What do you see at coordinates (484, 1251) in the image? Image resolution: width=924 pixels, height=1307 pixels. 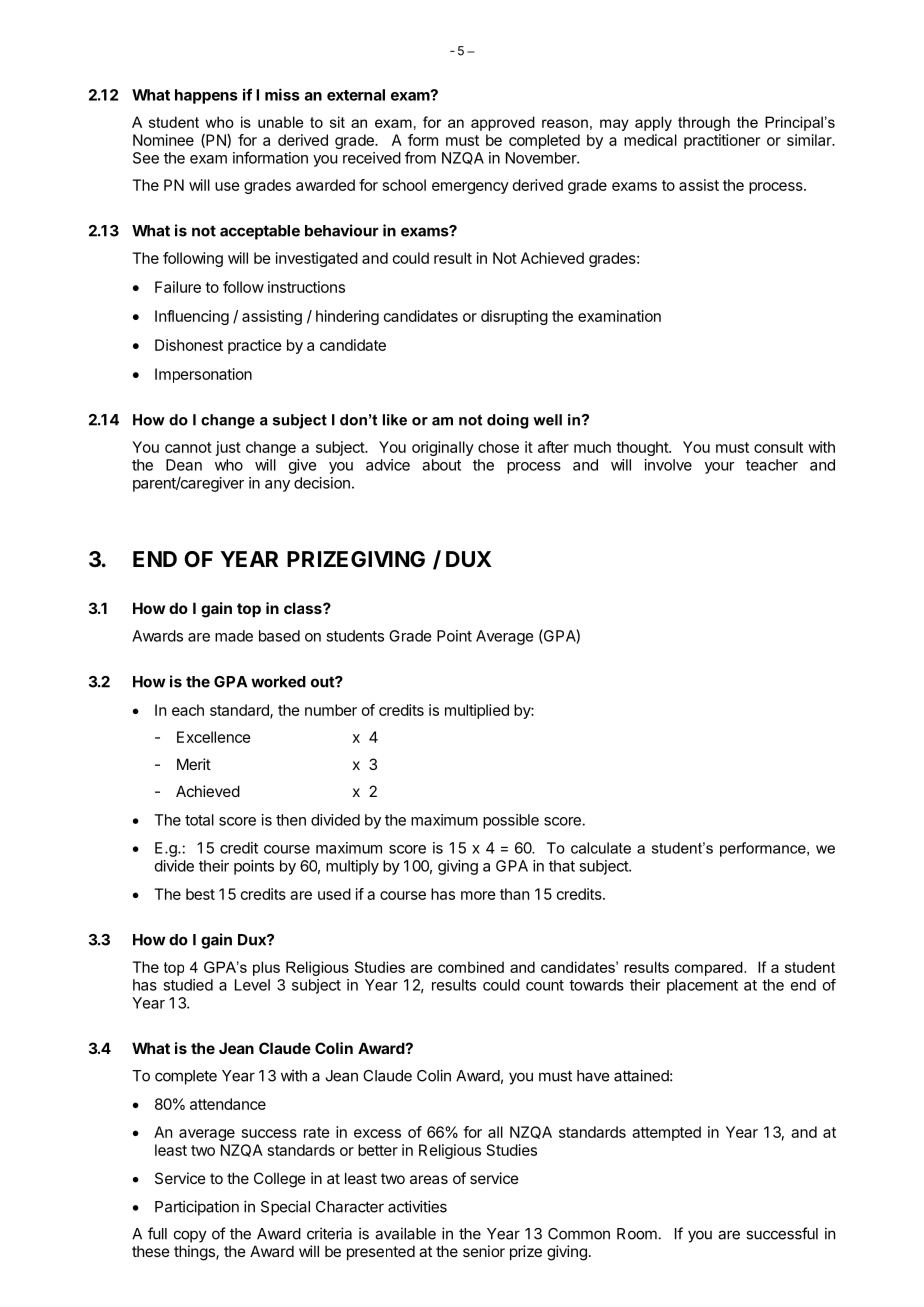 I see `senior` at bounding box center [484, 1251].
